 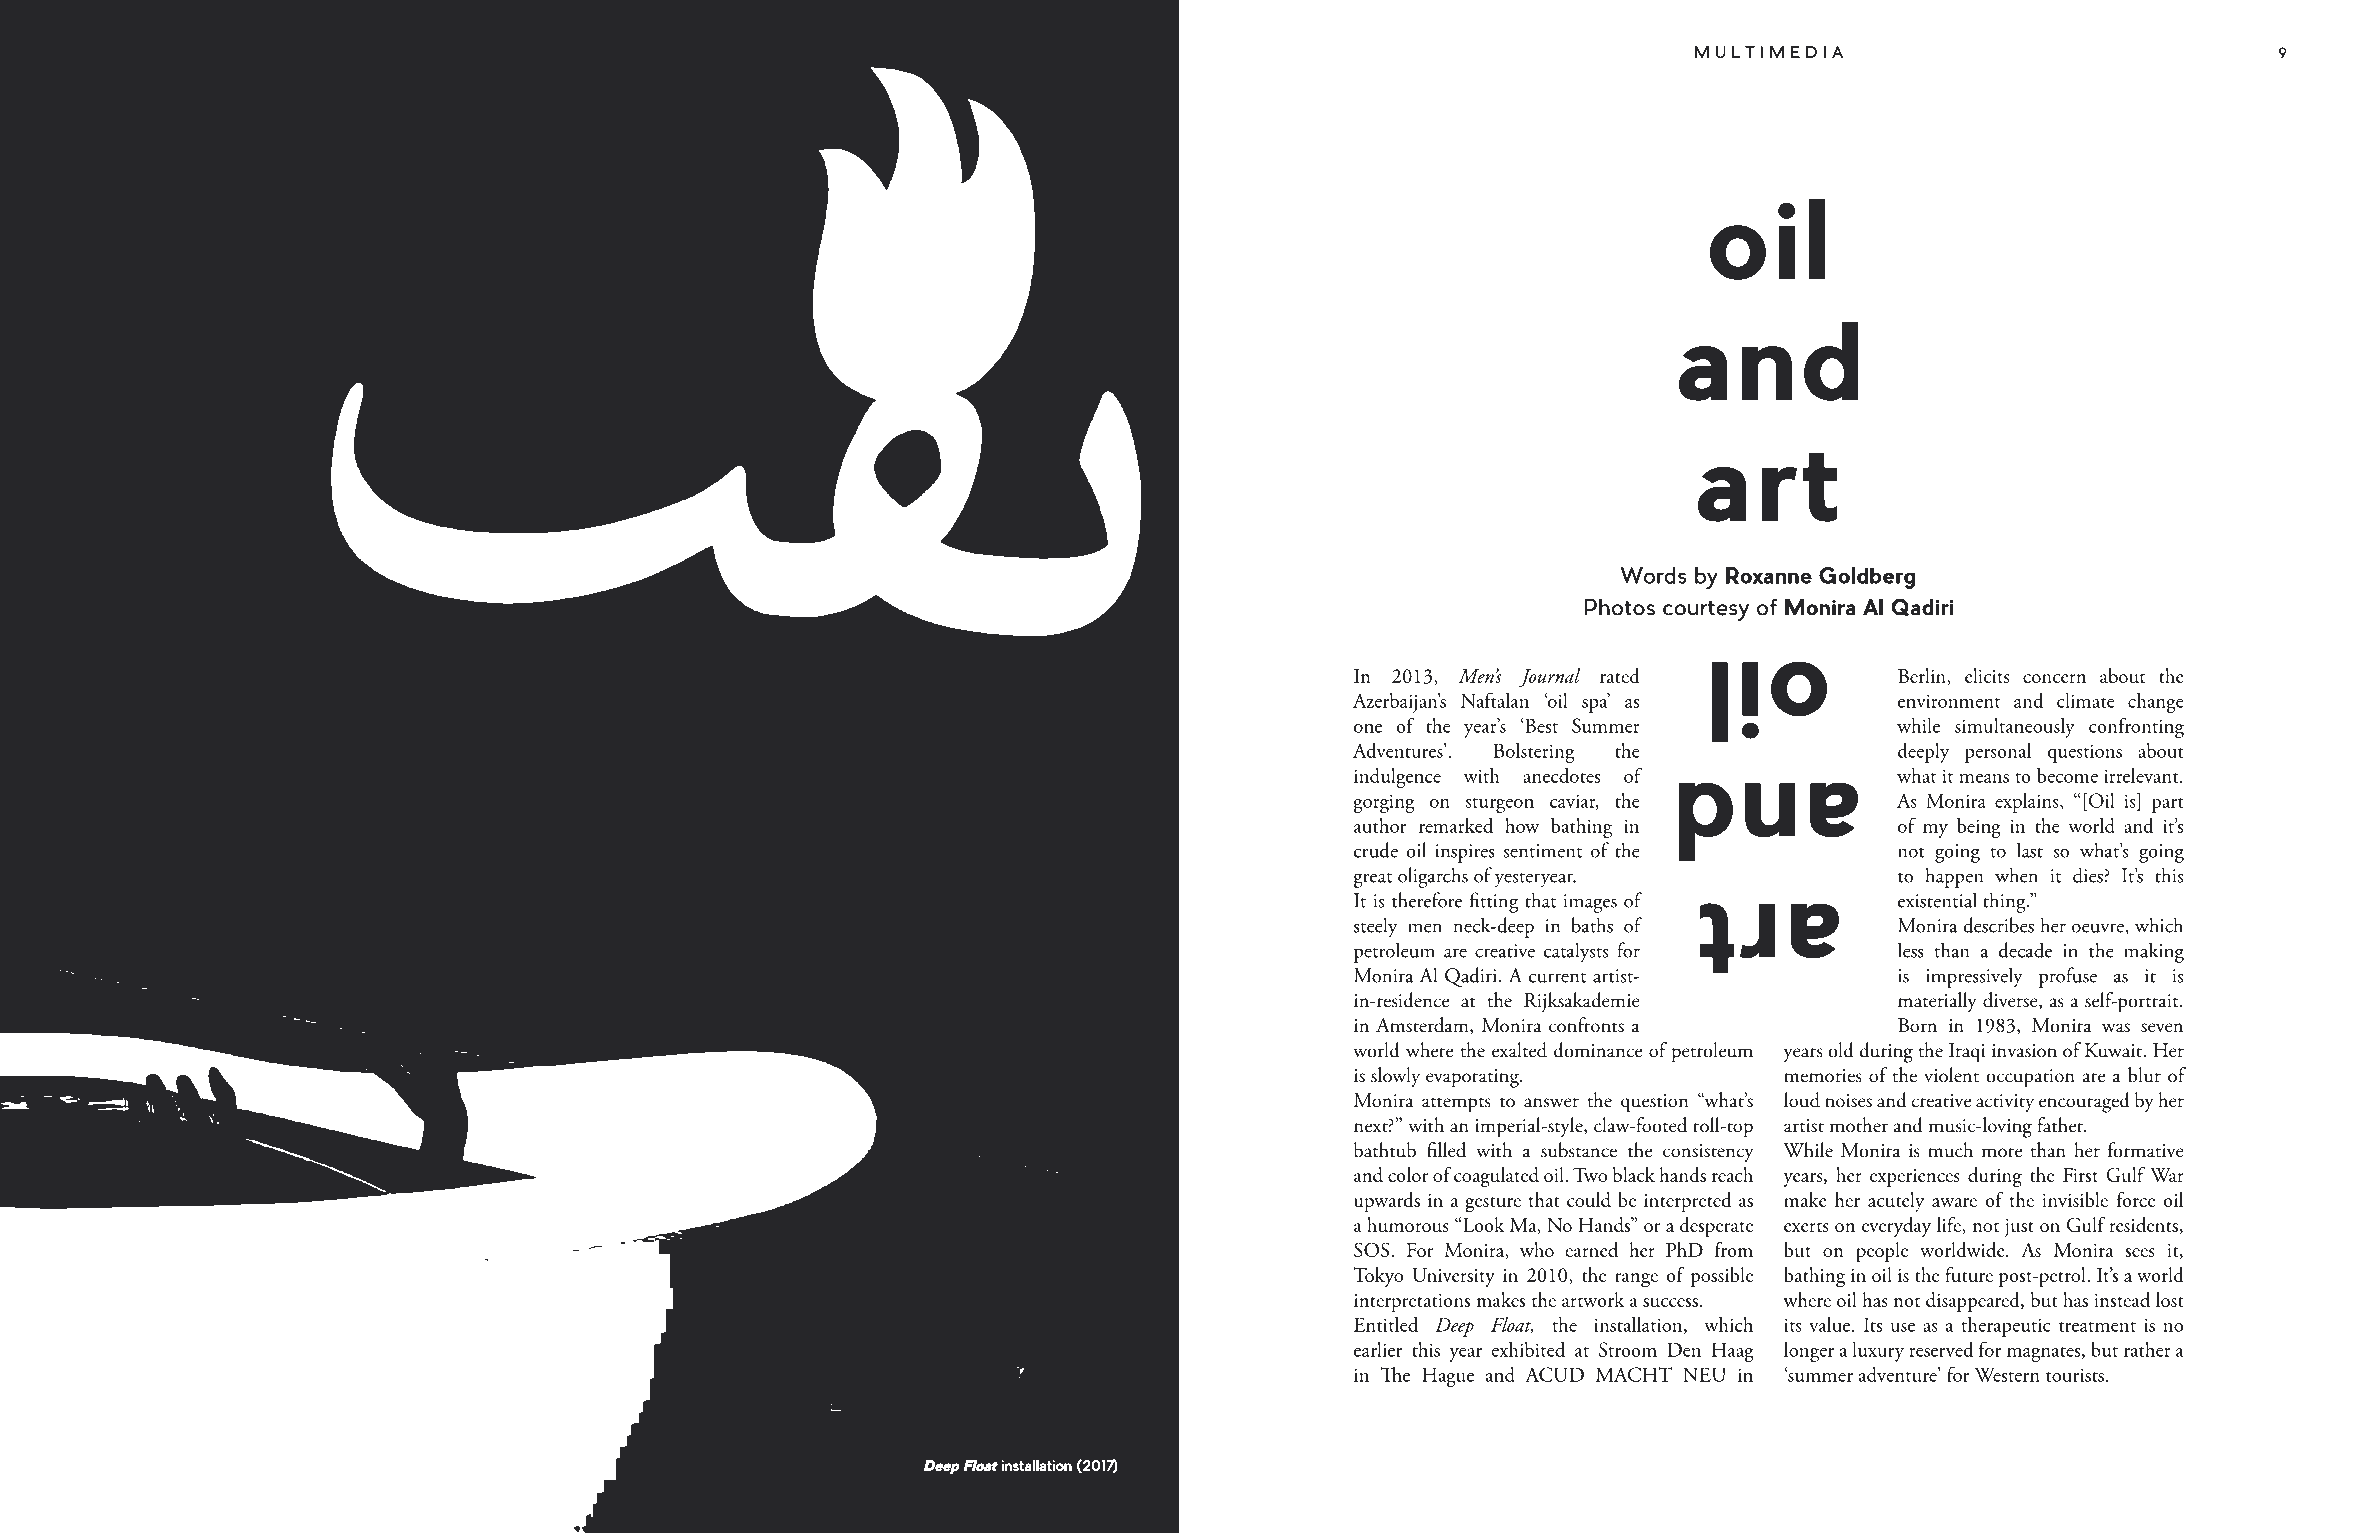 What do you see at coordinates (2084, 1102) in the document?
I see `encouraged` at bounding box center [2084, 1102].
